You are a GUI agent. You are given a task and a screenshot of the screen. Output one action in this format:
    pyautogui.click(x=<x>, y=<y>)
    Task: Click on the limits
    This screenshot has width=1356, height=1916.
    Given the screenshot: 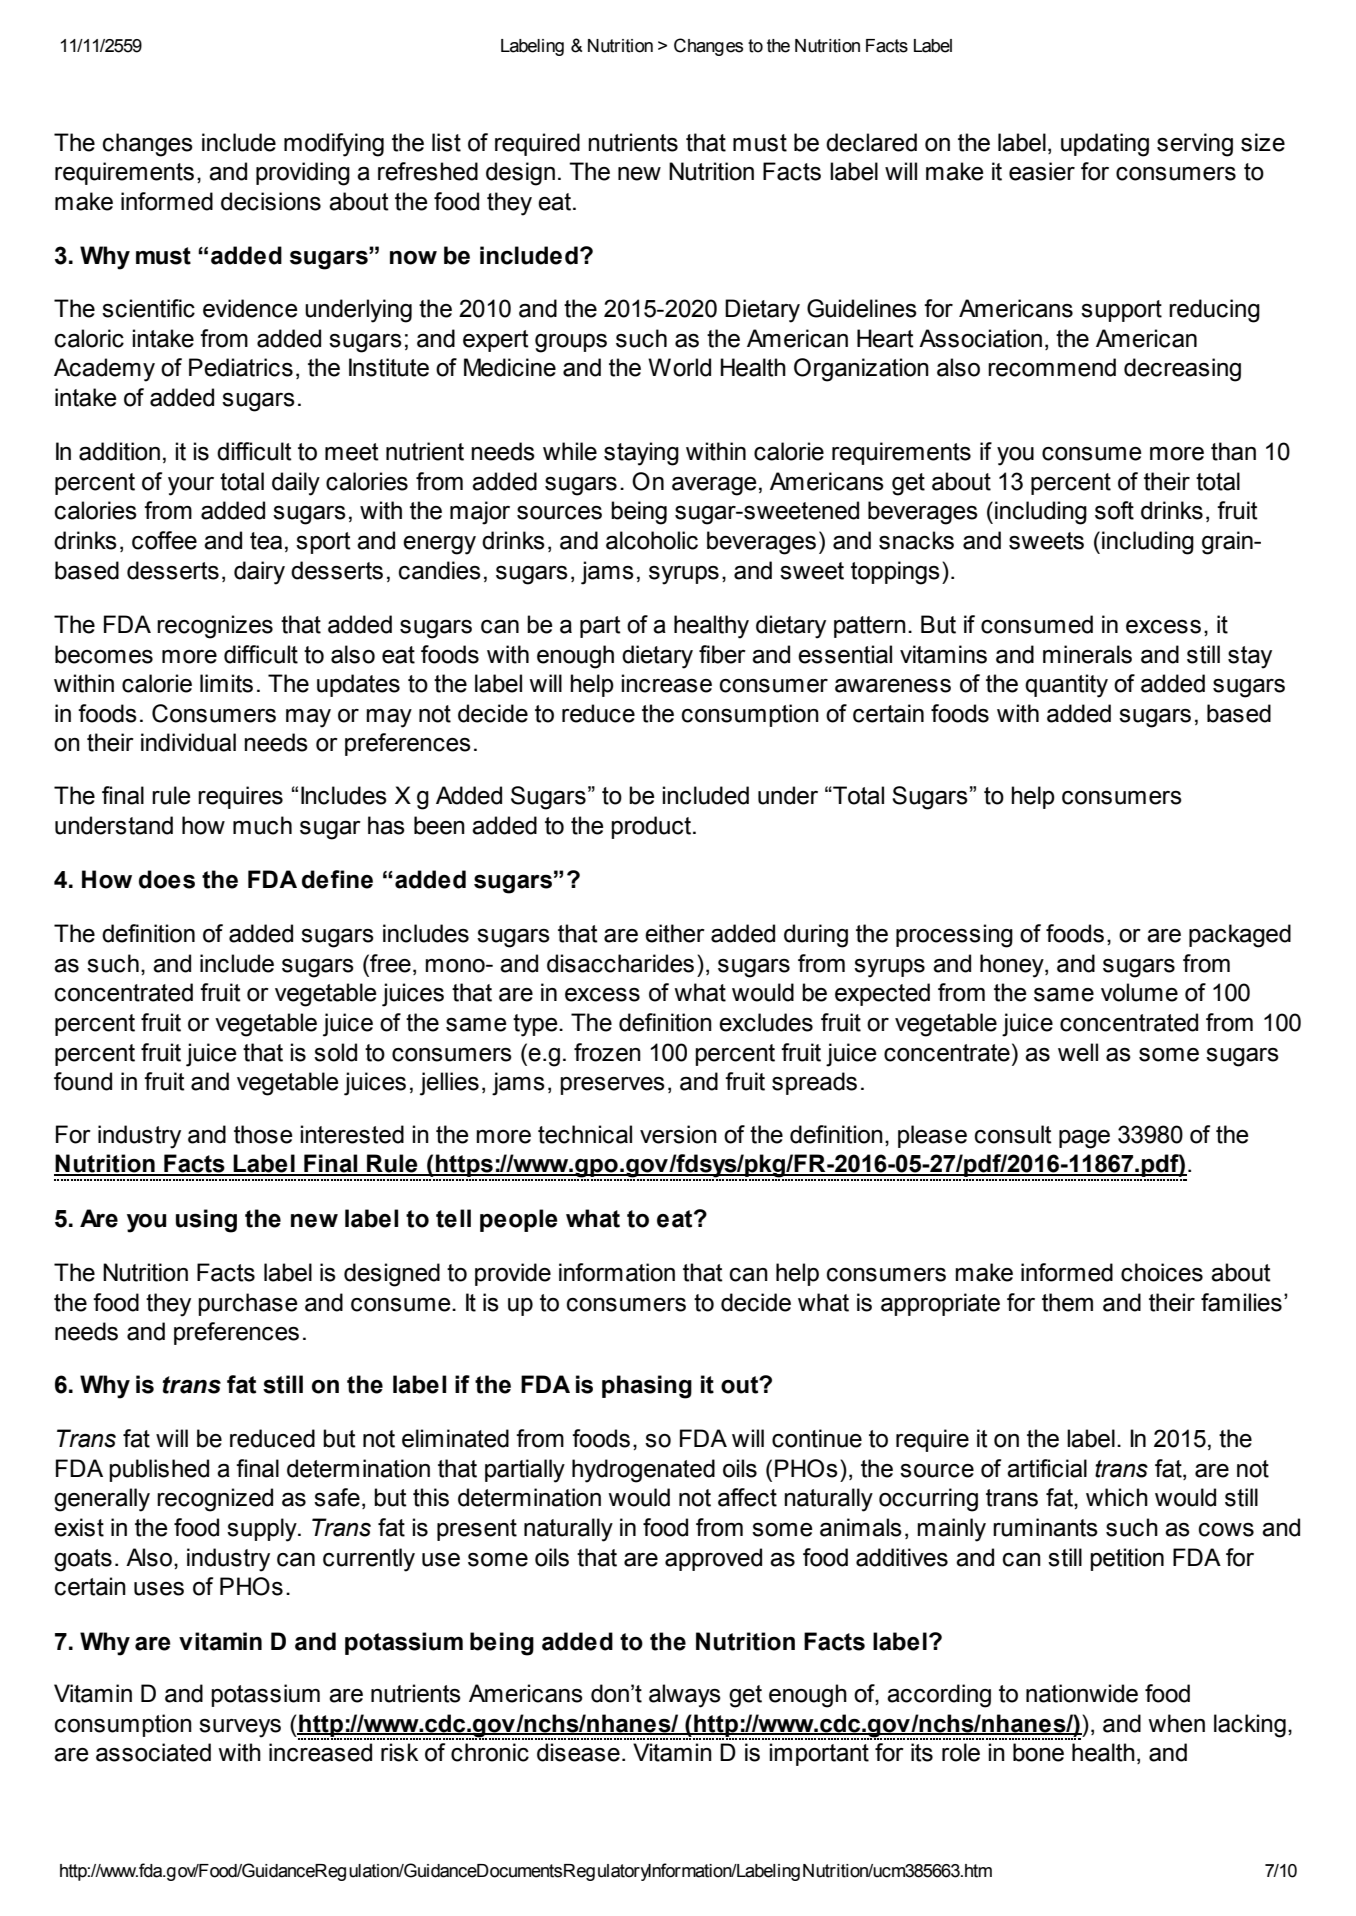 What is the action you would take?
    pyautogui.click(x=226, y=683)
